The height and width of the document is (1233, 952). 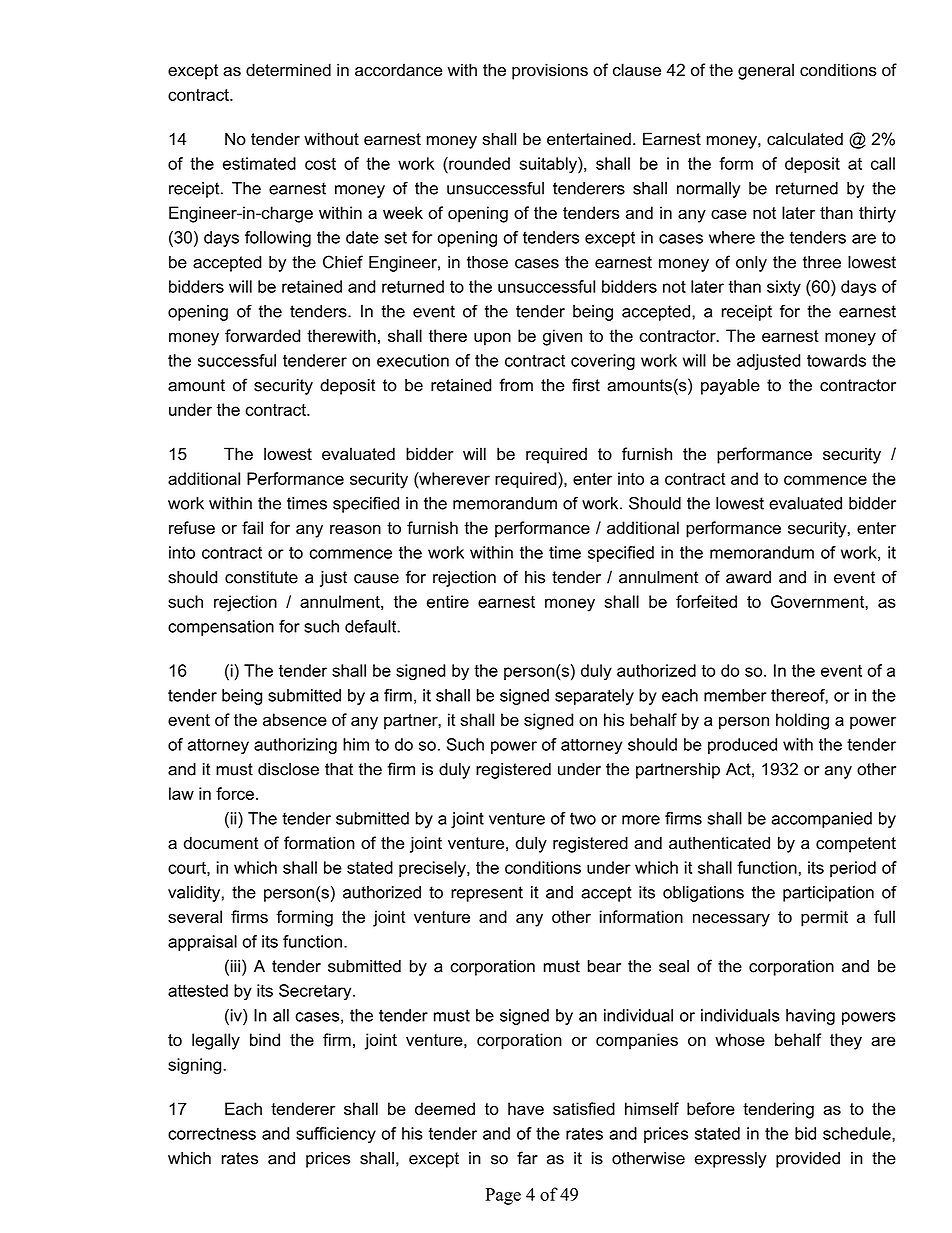 What do you see at coordinates (212, 1134) in the document?
I see `correctness` at bounding box center [212, 1134].
